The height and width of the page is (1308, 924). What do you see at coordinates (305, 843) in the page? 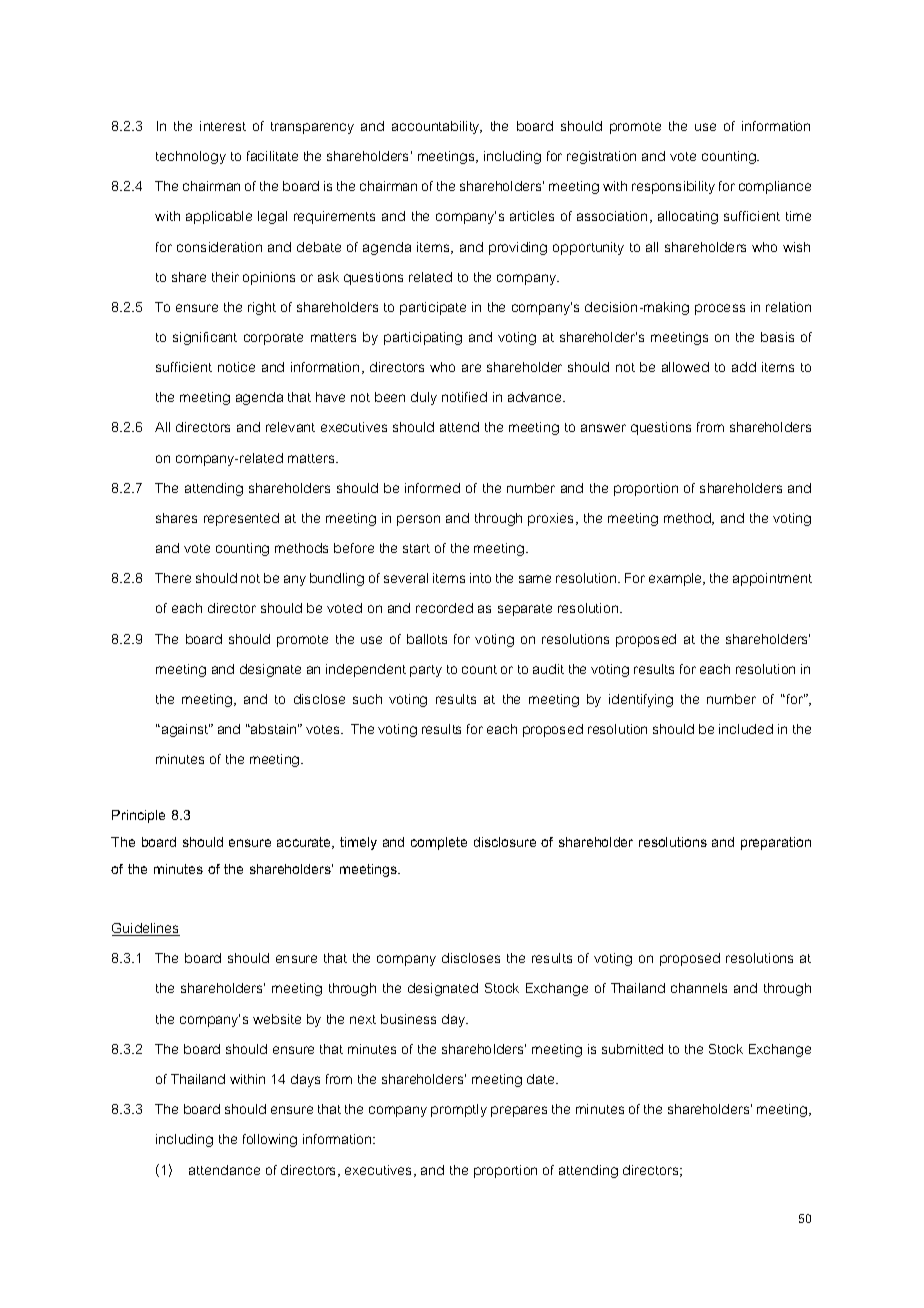
I see `accurate` at bounding box center [305, 843].
